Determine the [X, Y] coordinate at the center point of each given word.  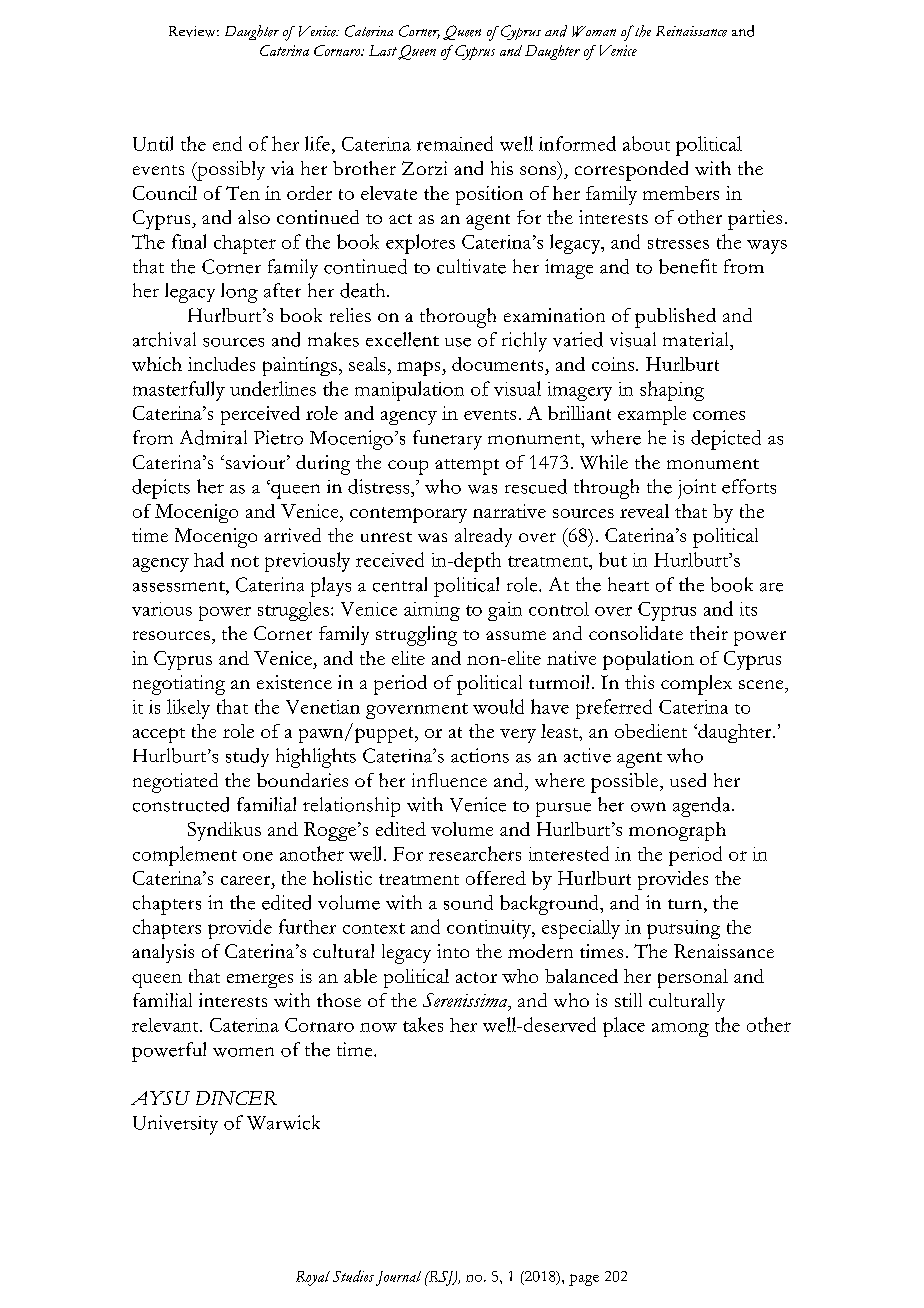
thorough [458, 318]
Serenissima [466, 1001]
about [646, 143]
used [688, 780]
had [209, 559]
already [483, 537]
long [239, 293]
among [680, 1030]
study [247, 757]
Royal [313, 1278]
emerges [260, 981]
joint [697, 489]
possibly [230, 171]
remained [455, 143]
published [675, 318]
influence [449, 780]
